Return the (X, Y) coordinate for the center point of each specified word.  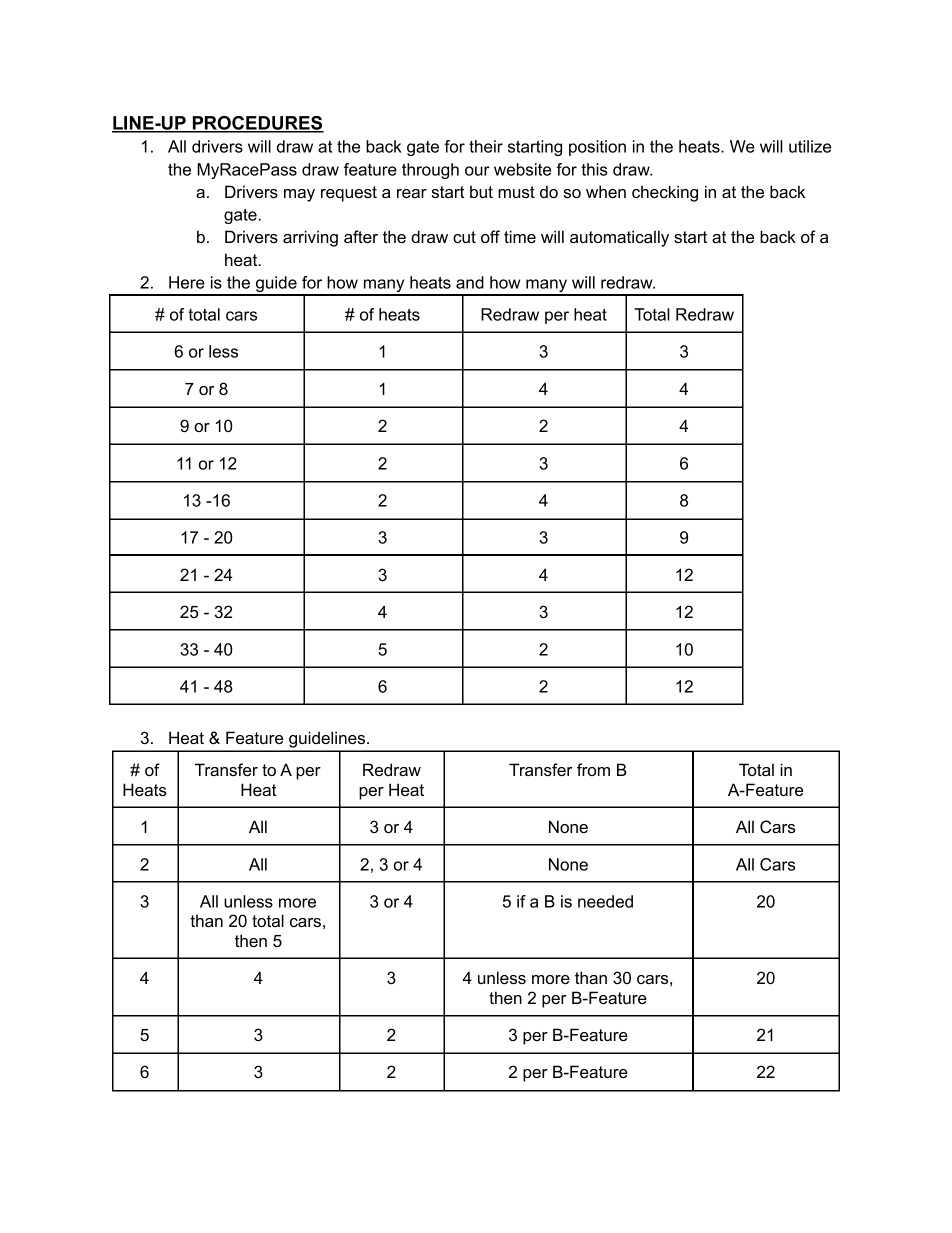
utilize (810, 146)
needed (605, 901)
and (470, 282)
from (593, 769)
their (486, 146)
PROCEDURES (257, 124)
